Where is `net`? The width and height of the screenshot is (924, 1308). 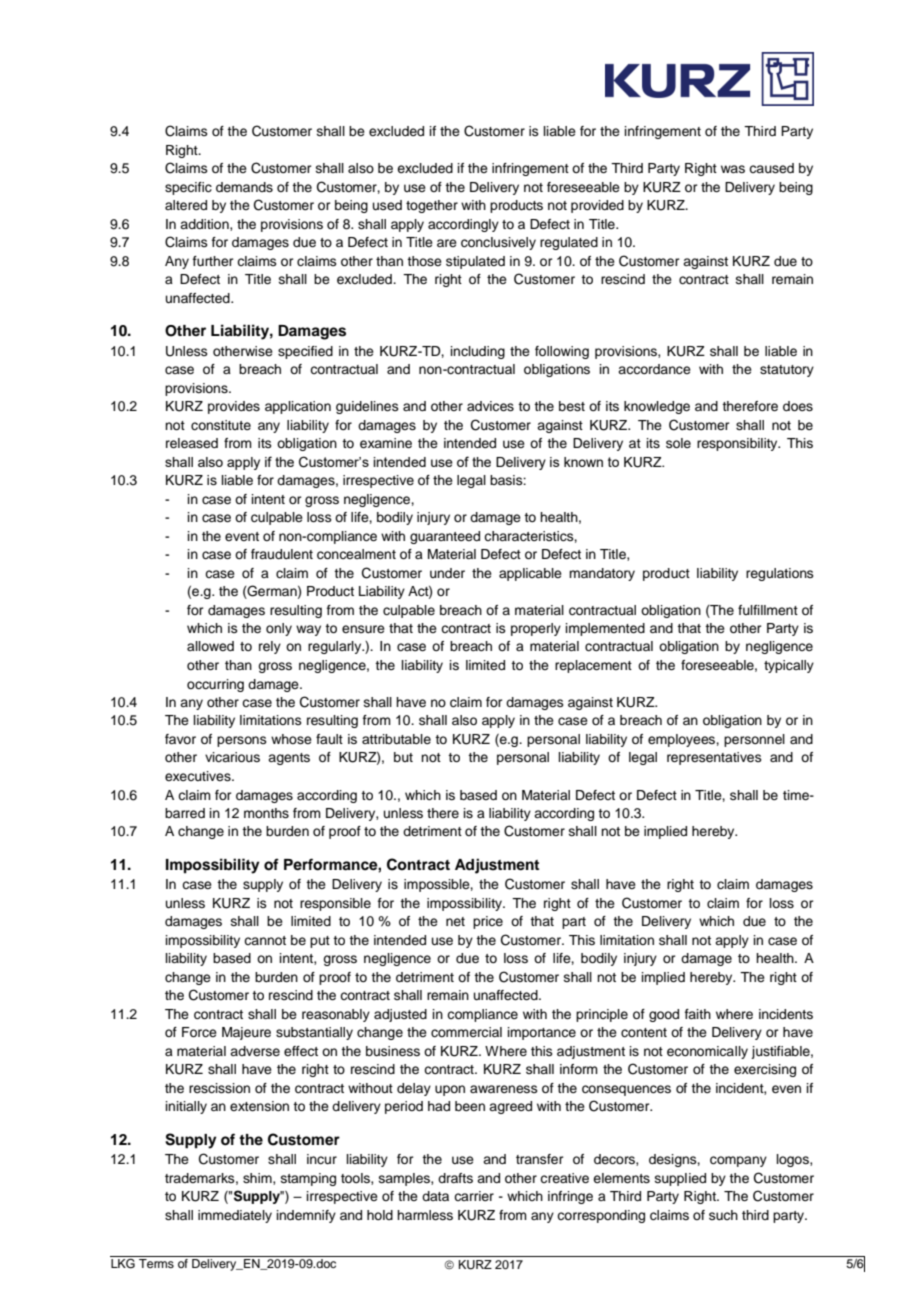 net is located at coordinates (455, 921).
